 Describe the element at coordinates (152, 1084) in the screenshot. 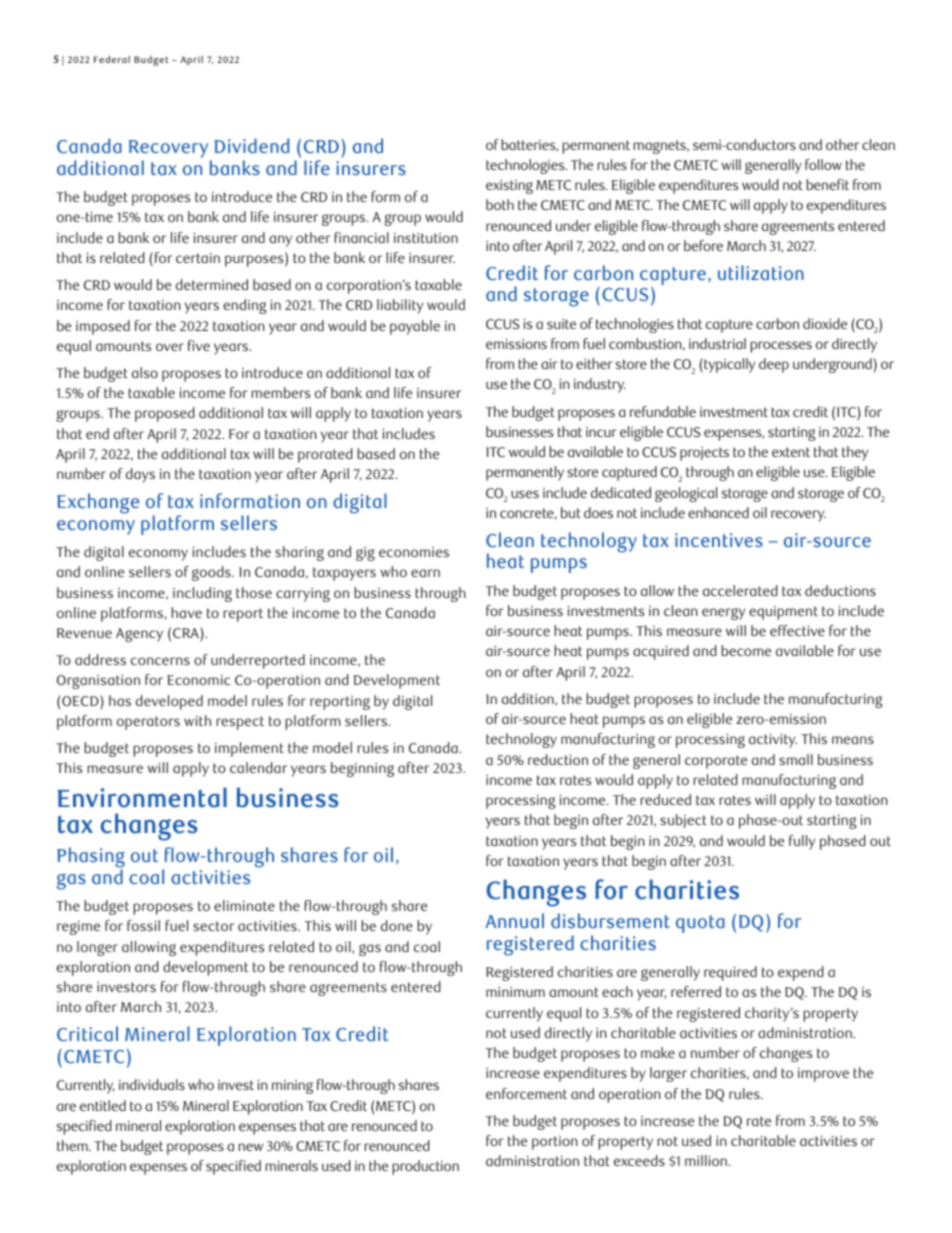

I see `individuals` at that location.
